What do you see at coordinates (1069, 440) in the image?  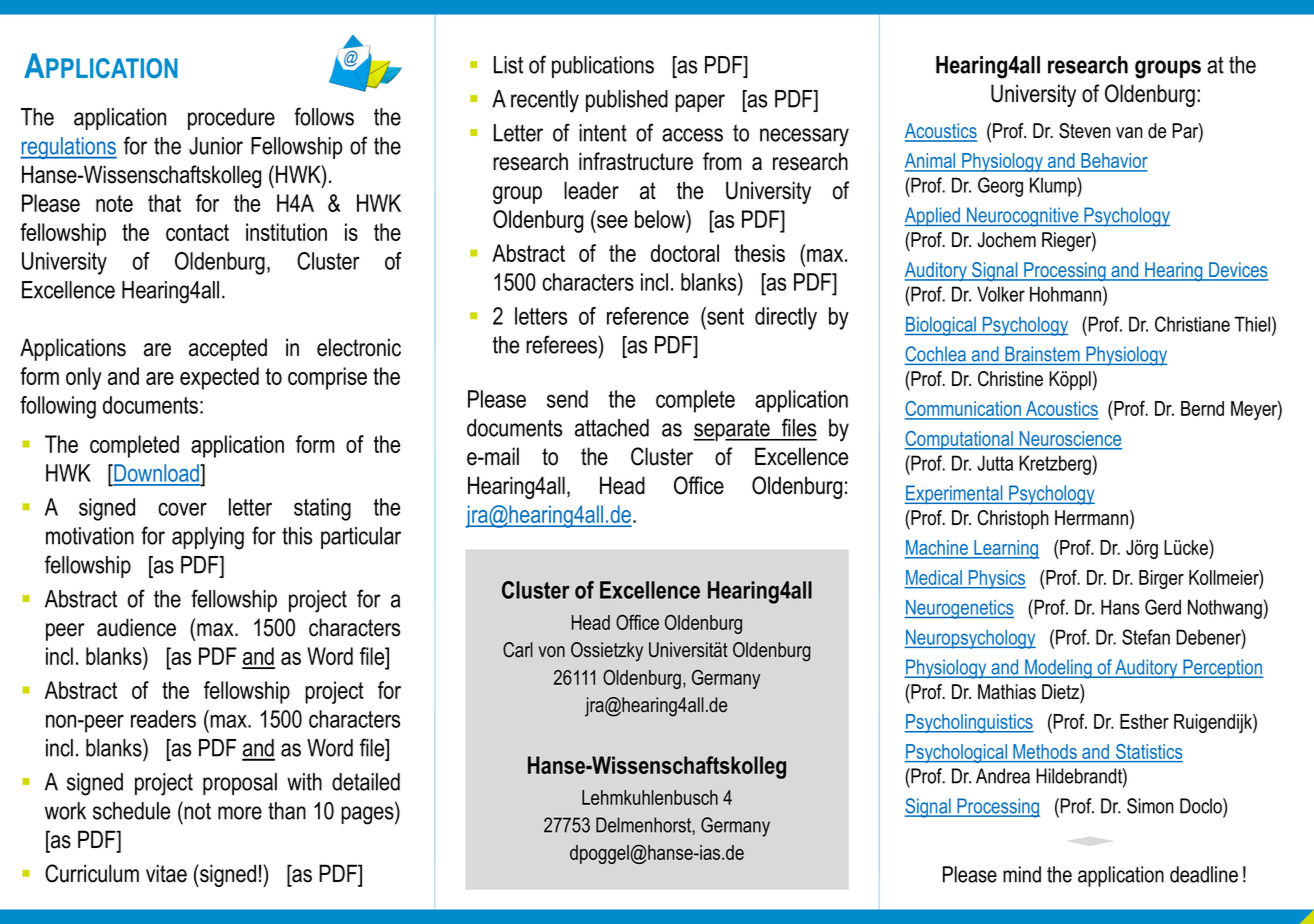 I see `Neuroscience` at bounding box center [1069, 440].
